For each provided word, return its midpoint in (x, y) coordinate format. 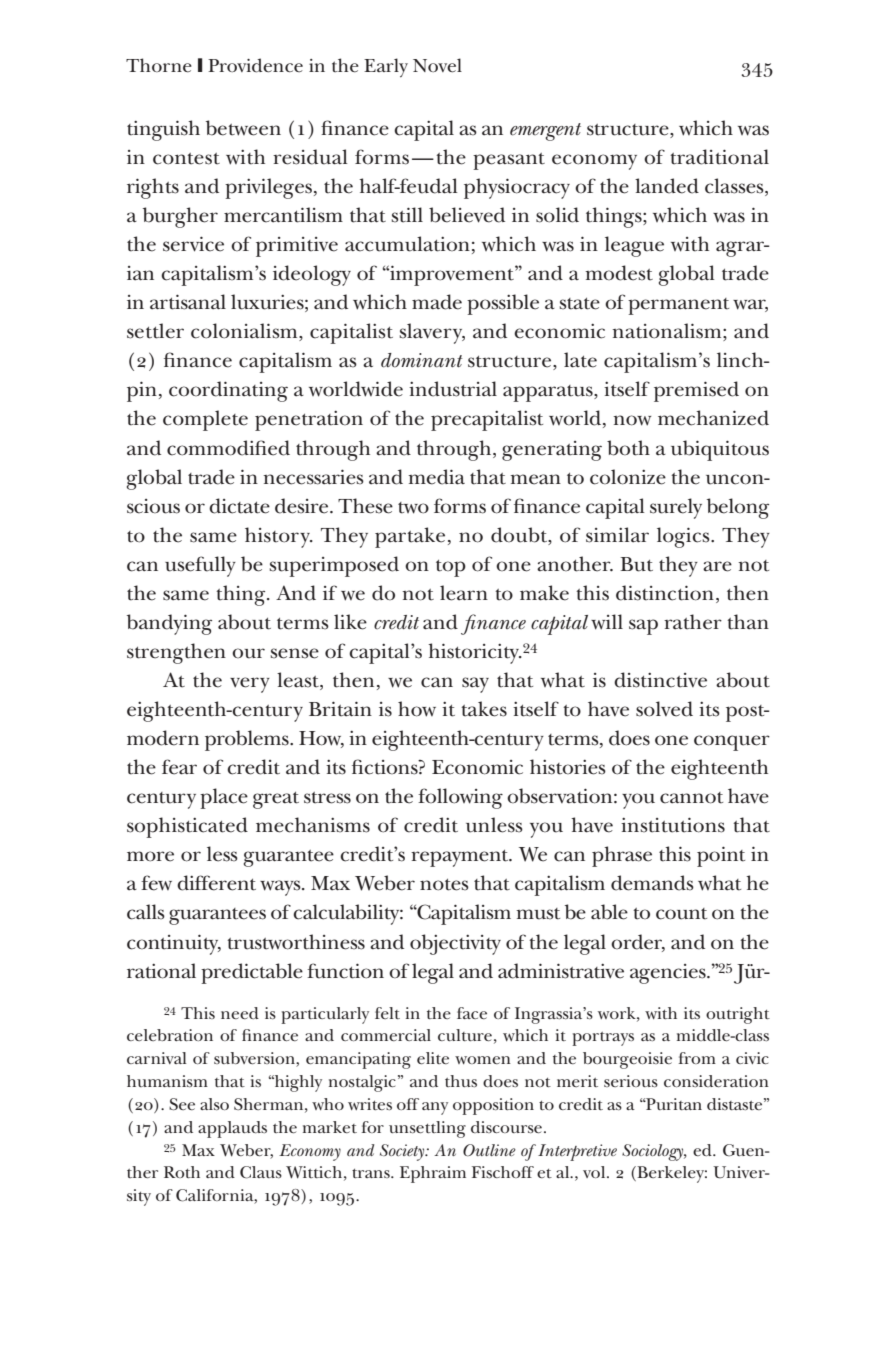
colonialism (245, 332)
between (243, 128)
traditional (719, 157)
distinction (665, 593)
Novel (437, 65)
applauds (232, 1129)
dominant (422, 360)
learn (464, 593)
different (216, 883)
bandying (169, 624)
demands (652, 883)
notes (444, 885)
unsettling (427, 1129)
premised (696, 391)
